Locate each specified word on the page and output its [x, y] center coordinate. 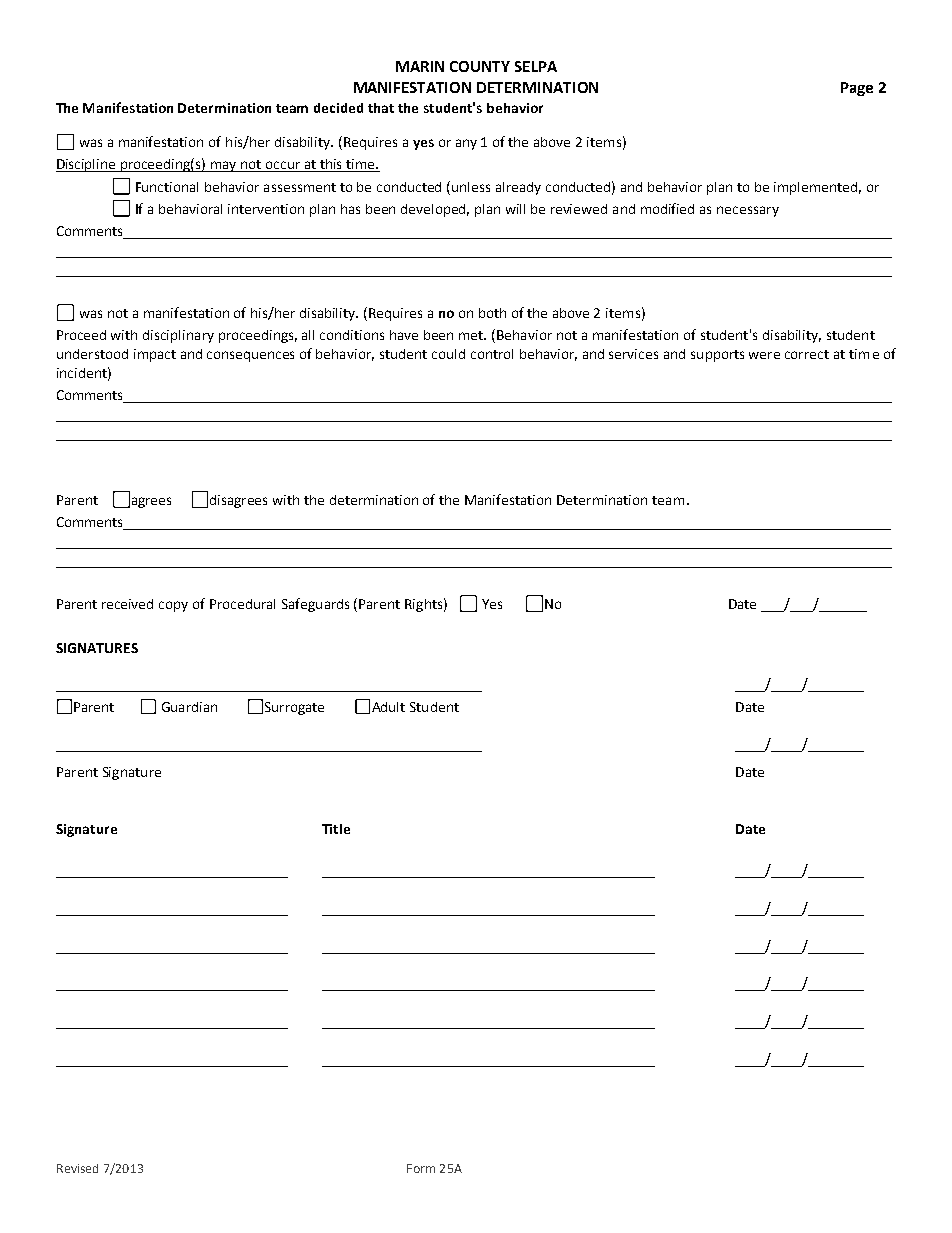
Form [421, 1168]
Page [857, 89]
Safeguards [315, 605]
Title [336, 829]
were [764, 355]
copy [173, 606]
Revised [77, 1168]
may [224, 166]
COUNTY [480, 66]
